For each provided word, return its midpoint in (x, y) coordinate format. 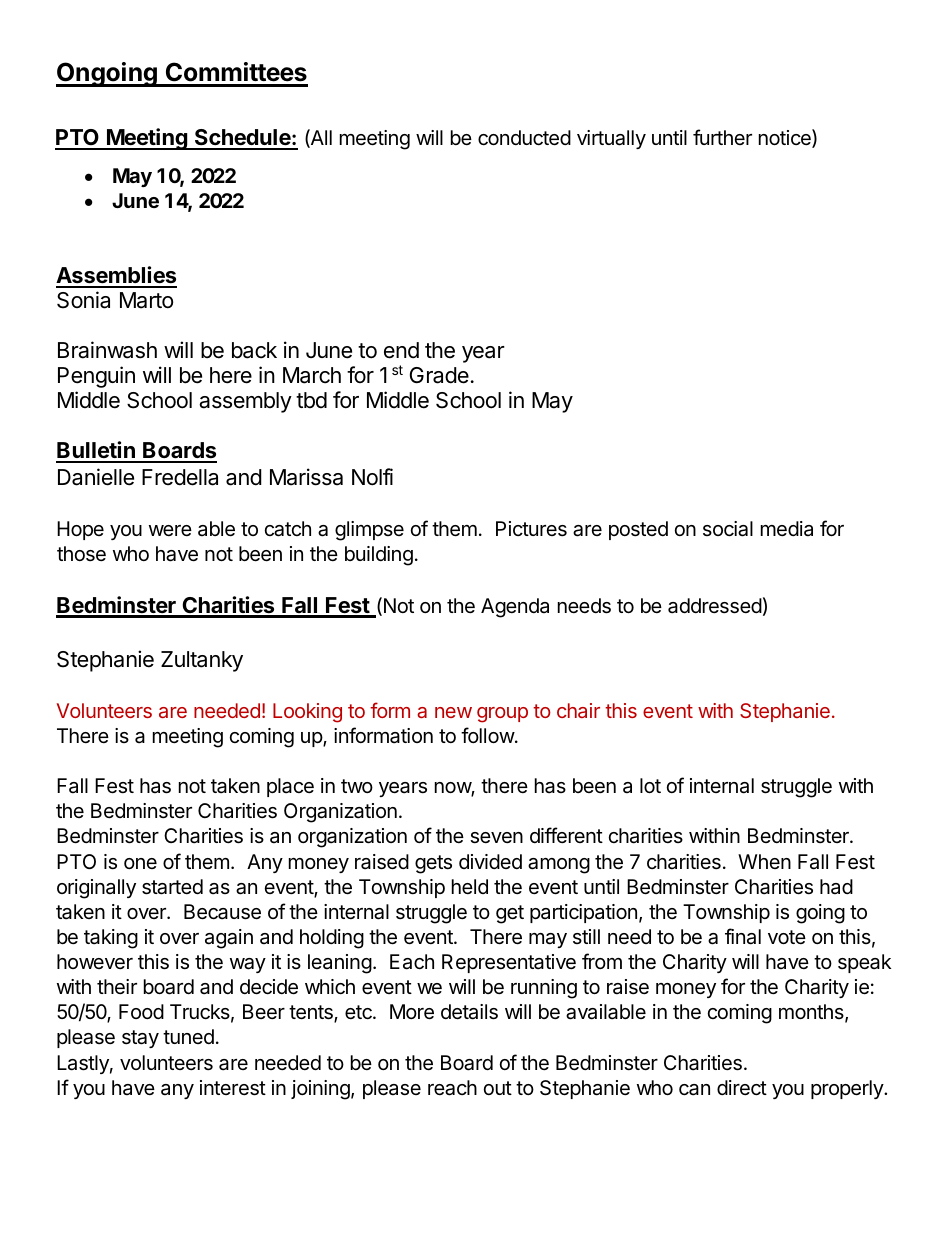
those (81, 554)
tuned (188, 1036)
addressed (715, 606)
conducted (524, 138)
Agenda (515, 608)
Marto (146, 300)
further (722, 137)
